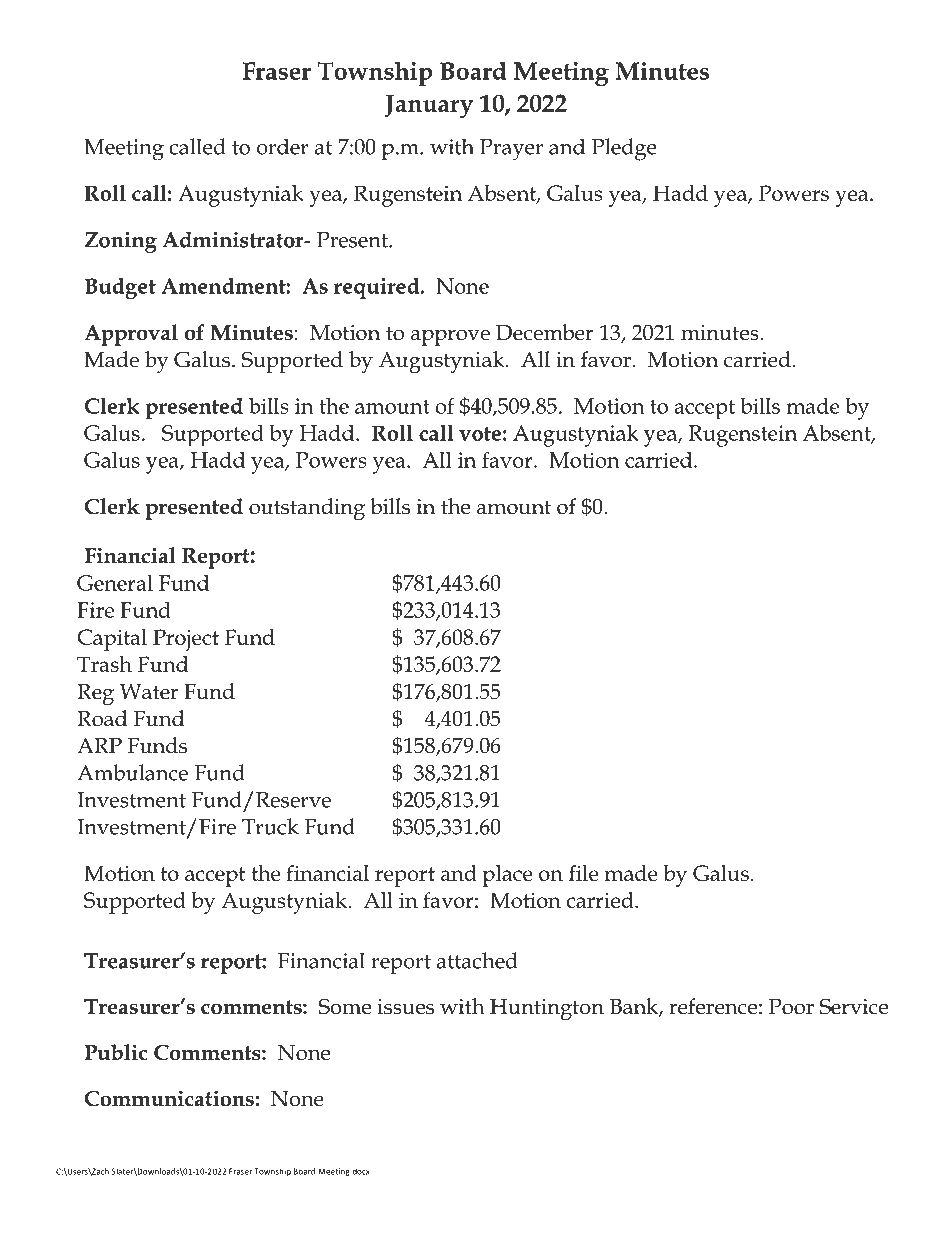 The width and height of the page is (952, 1233). I want to click on Communications, so click(169, 1098).
